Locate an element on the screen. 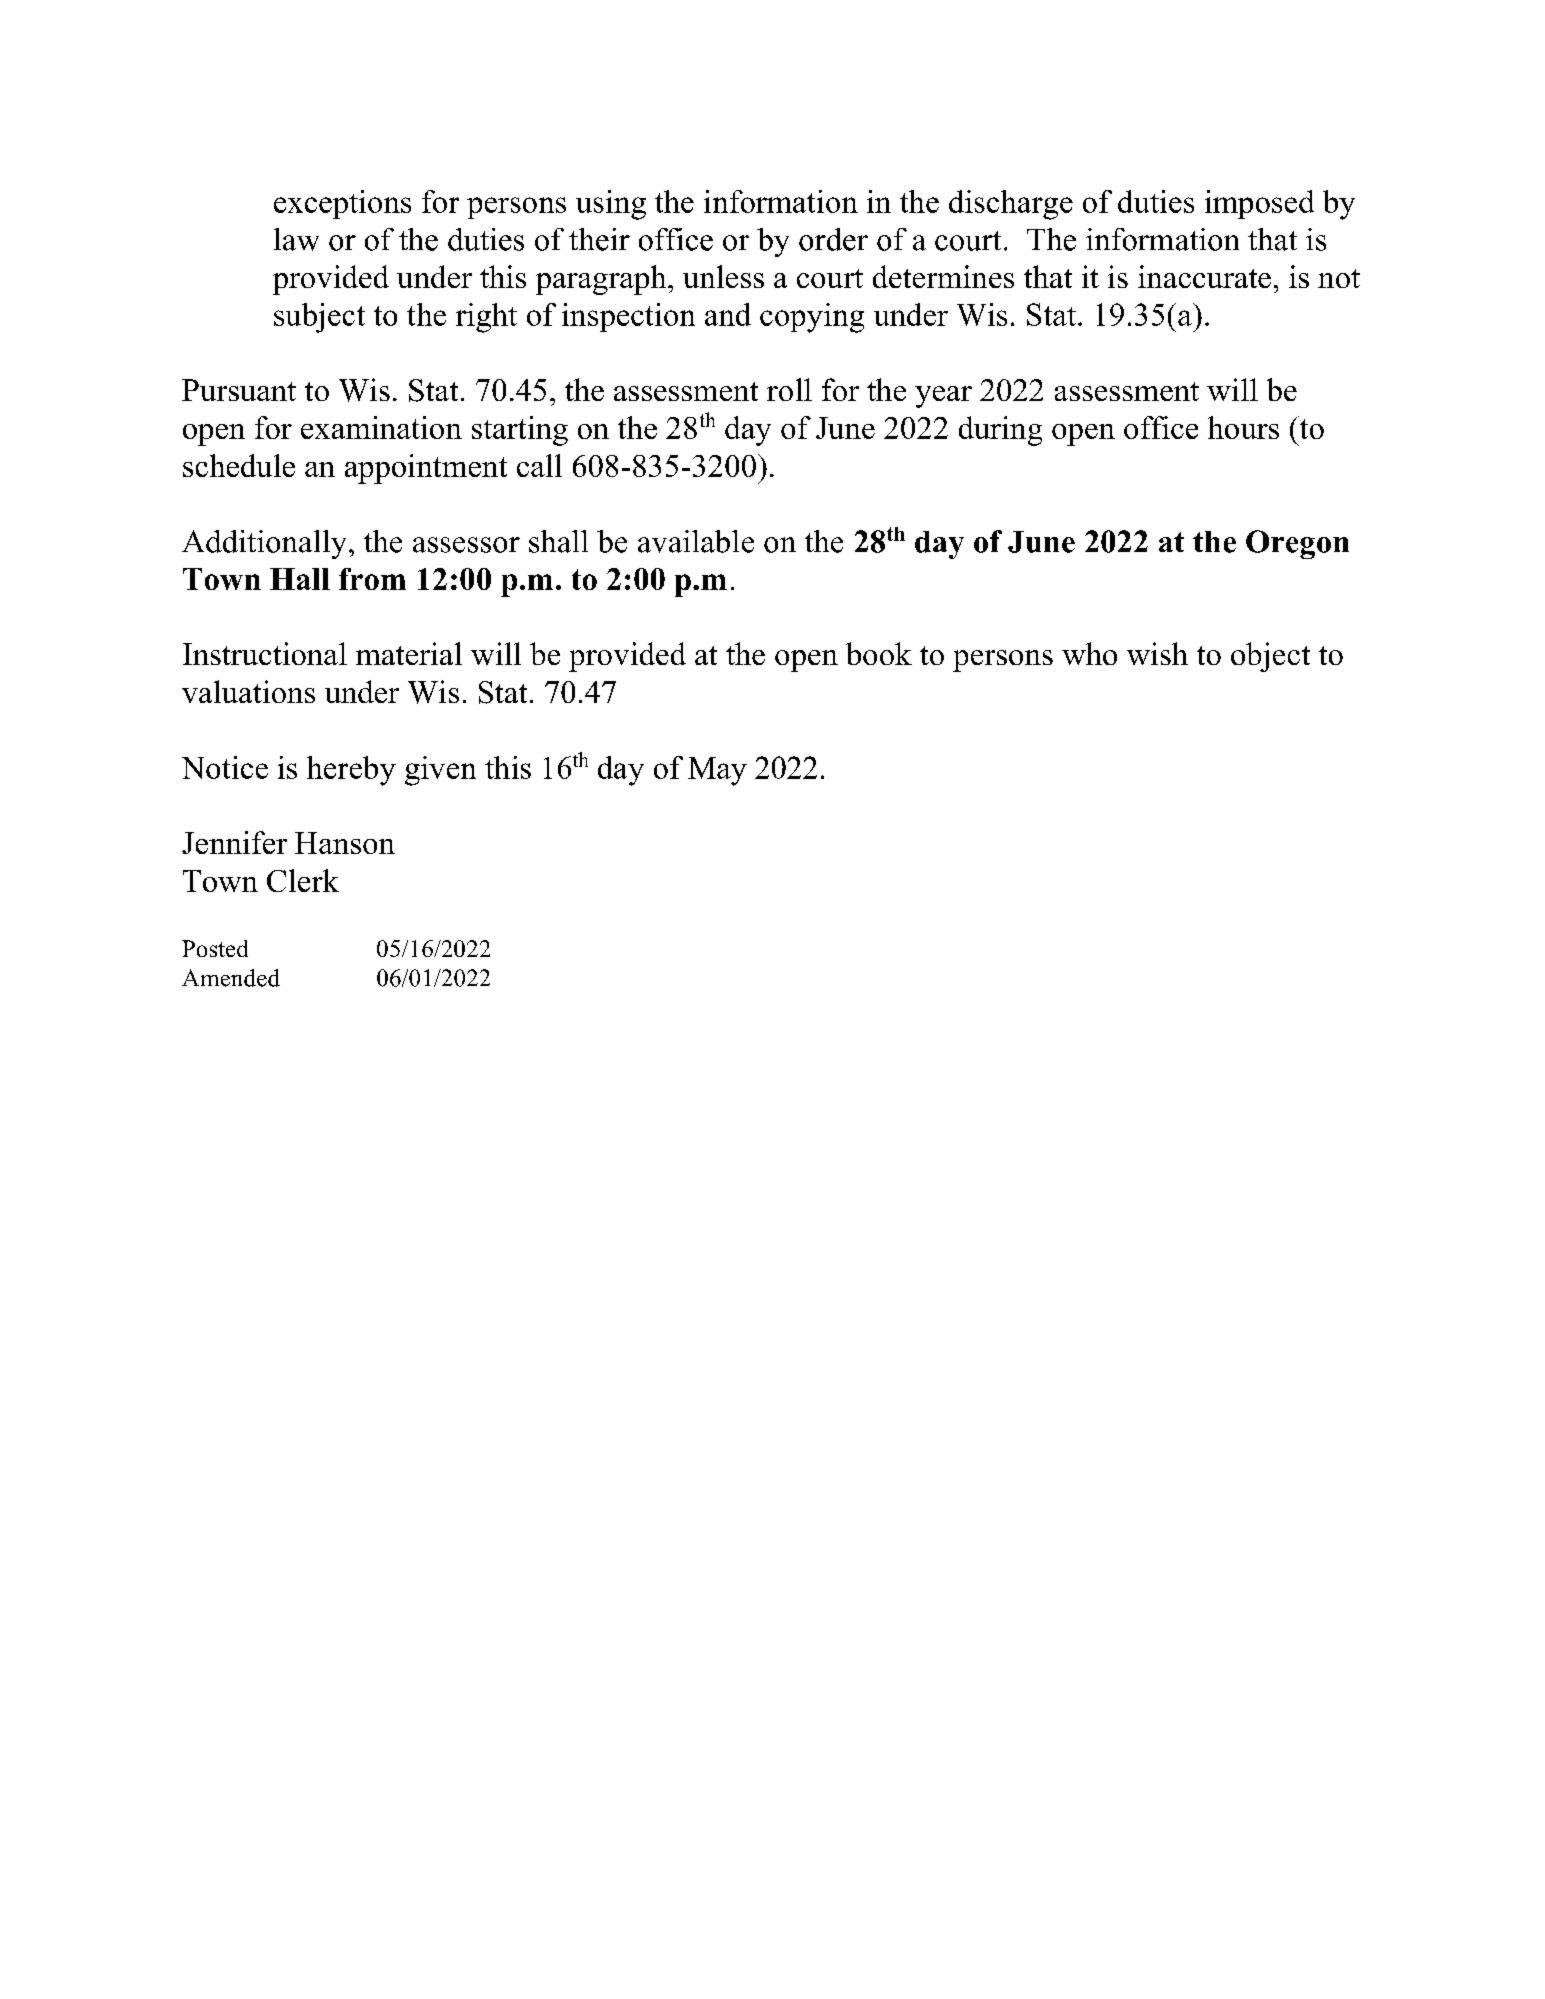 This screenshot has height=1999, width=1545. available is located at coordinates (696, 541).
